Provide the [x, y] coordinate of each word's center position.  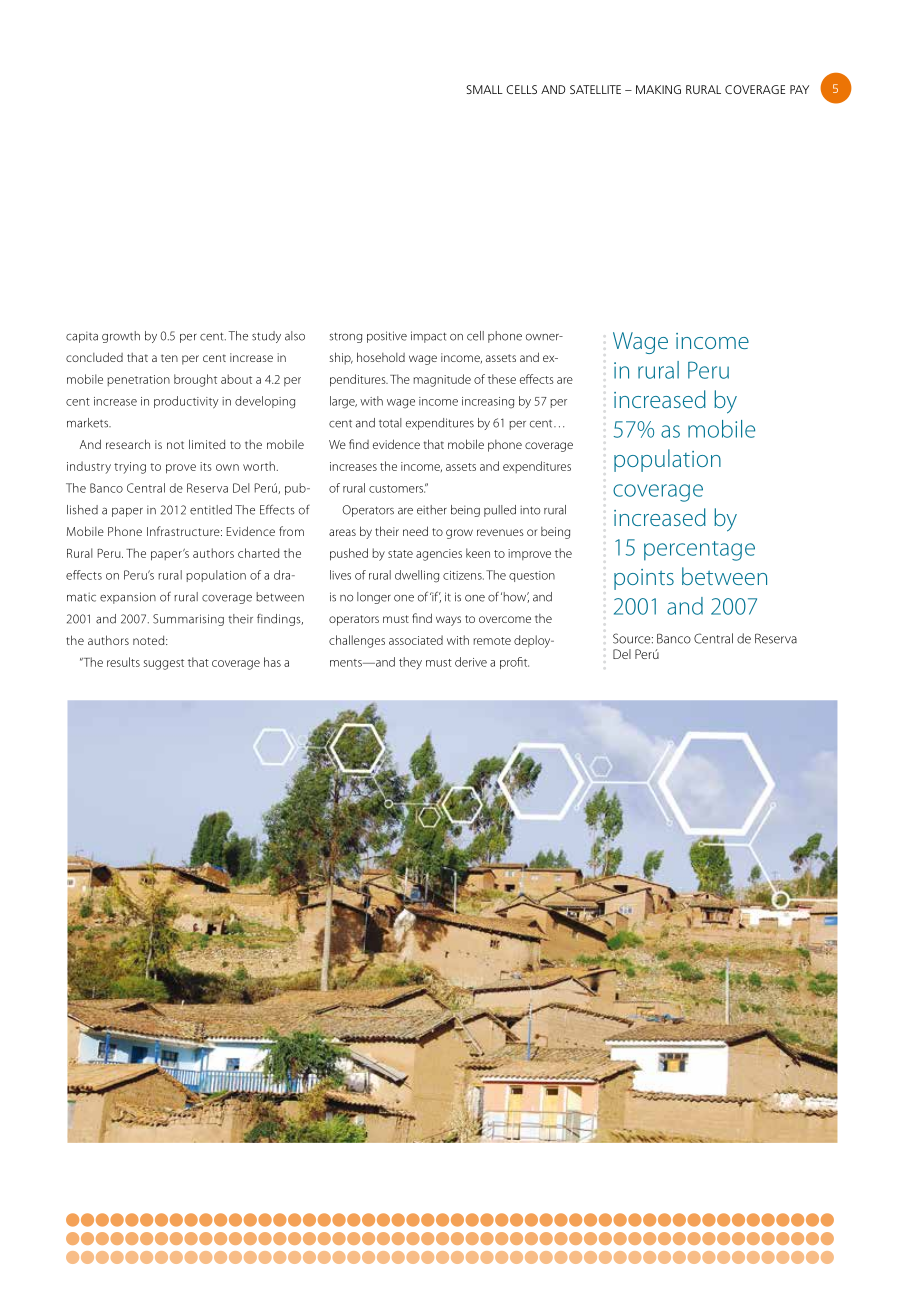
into [530, 510]
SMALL [484, 89]
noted [150, 640]
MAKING [658, 89]
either [432, 510]
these [502, 379]
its [206, 466]
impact [429, 337]
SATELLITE [595, 89]
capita [82, 337]
